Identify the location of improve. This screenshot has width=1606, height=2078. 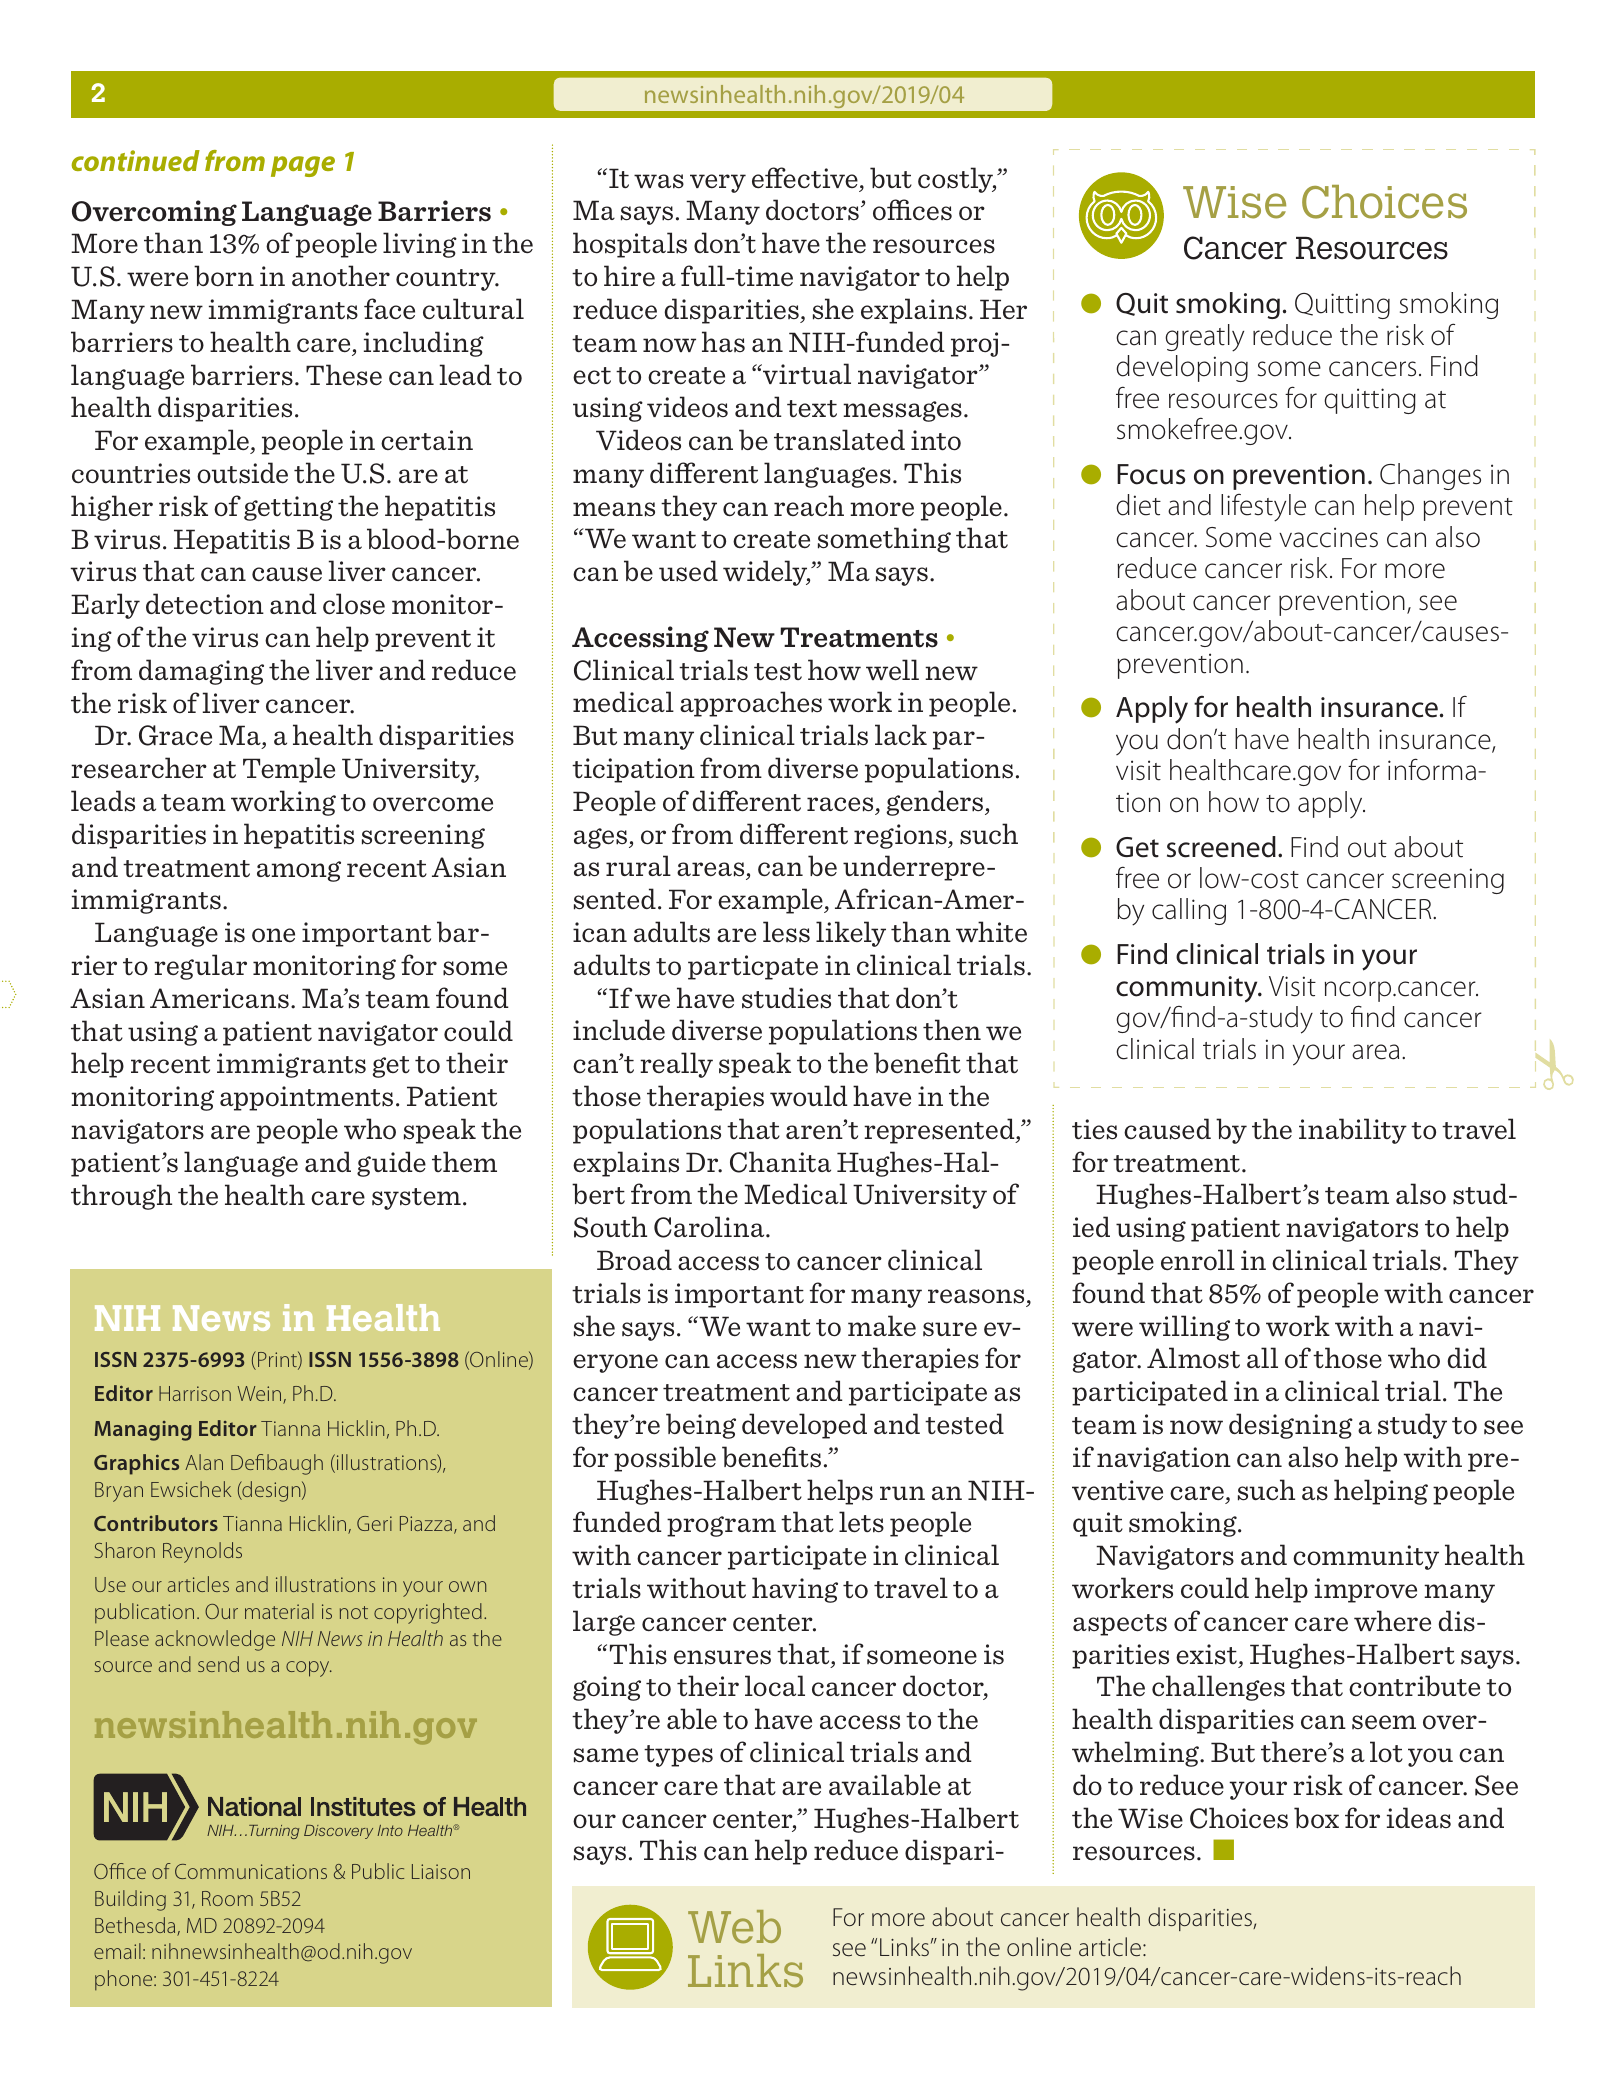
(1366, 1590).
